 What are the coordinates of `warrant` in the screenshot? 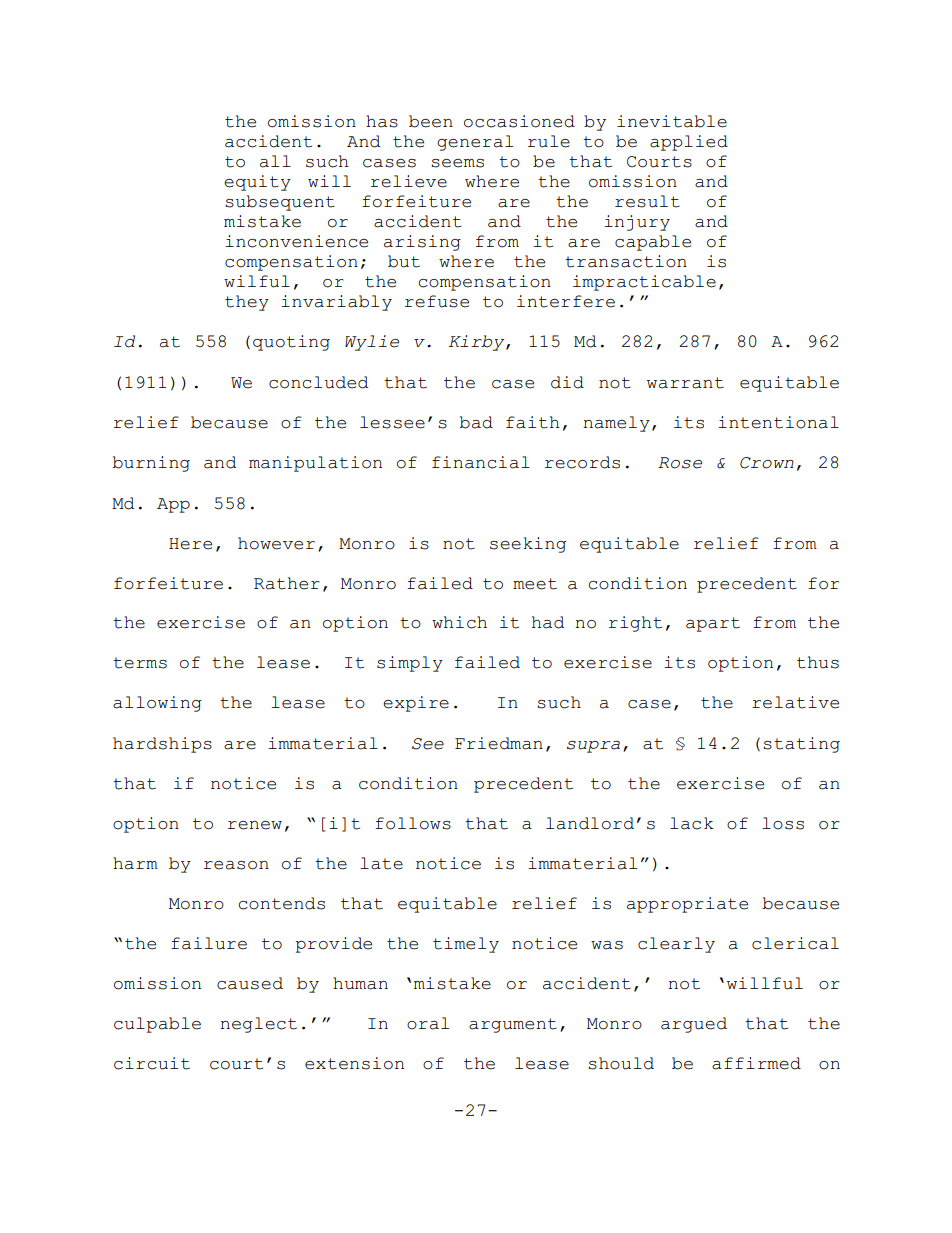 It's located at (685, 383).
